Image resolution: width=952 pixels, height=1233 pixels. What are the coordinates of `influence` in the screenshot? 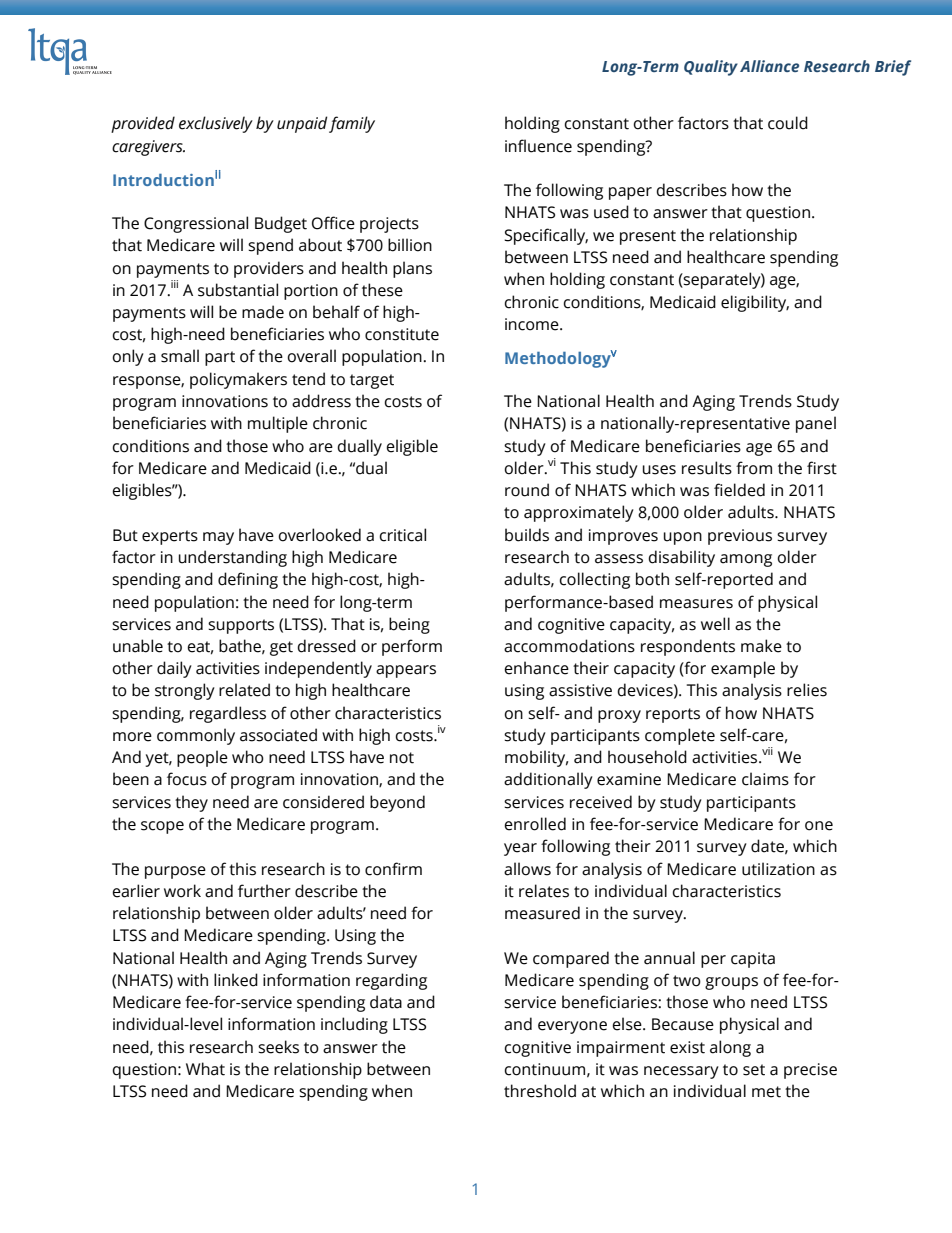 It's located at (538, 146).
